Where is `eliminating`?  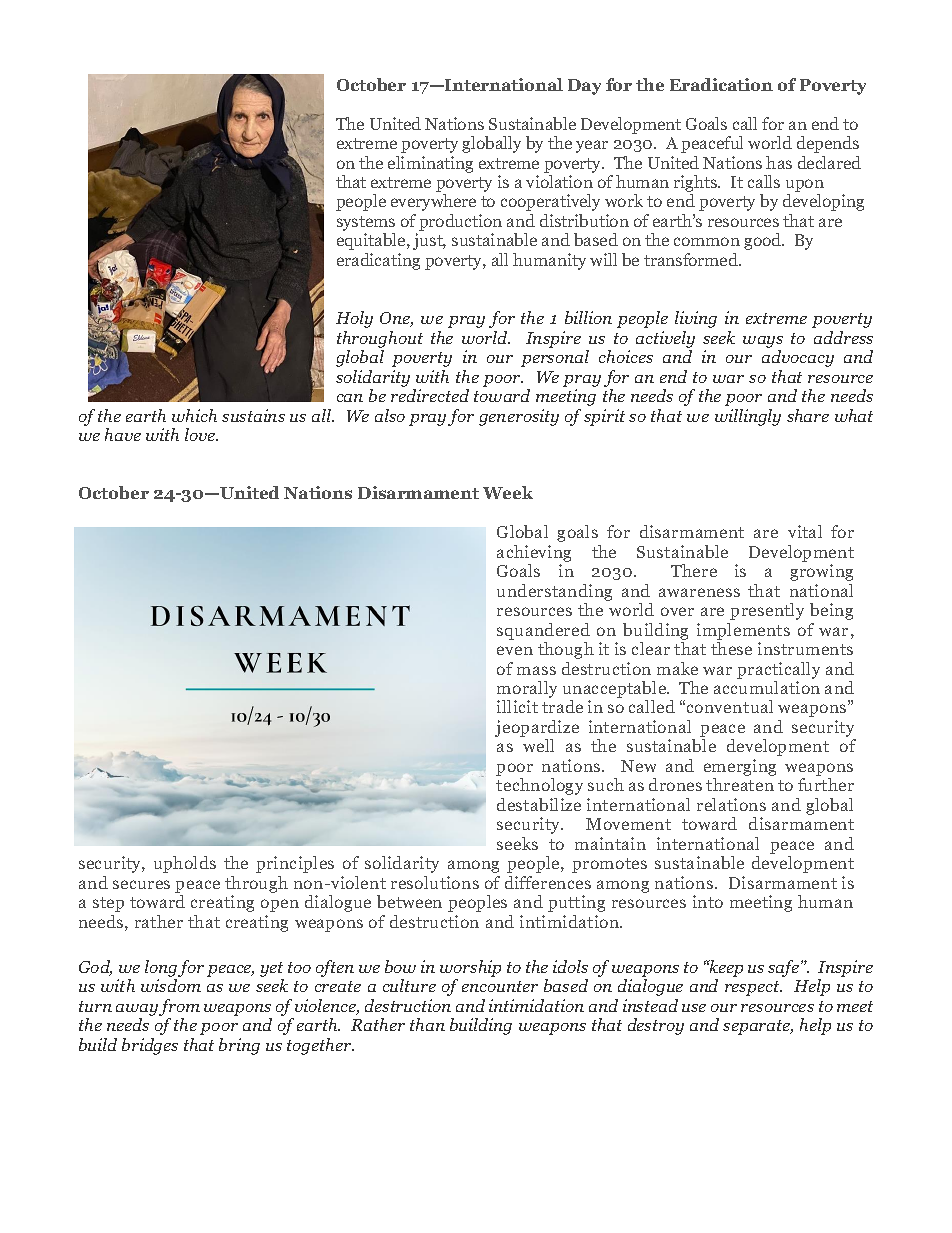
eliminating is located at coordinates (430, 164).
